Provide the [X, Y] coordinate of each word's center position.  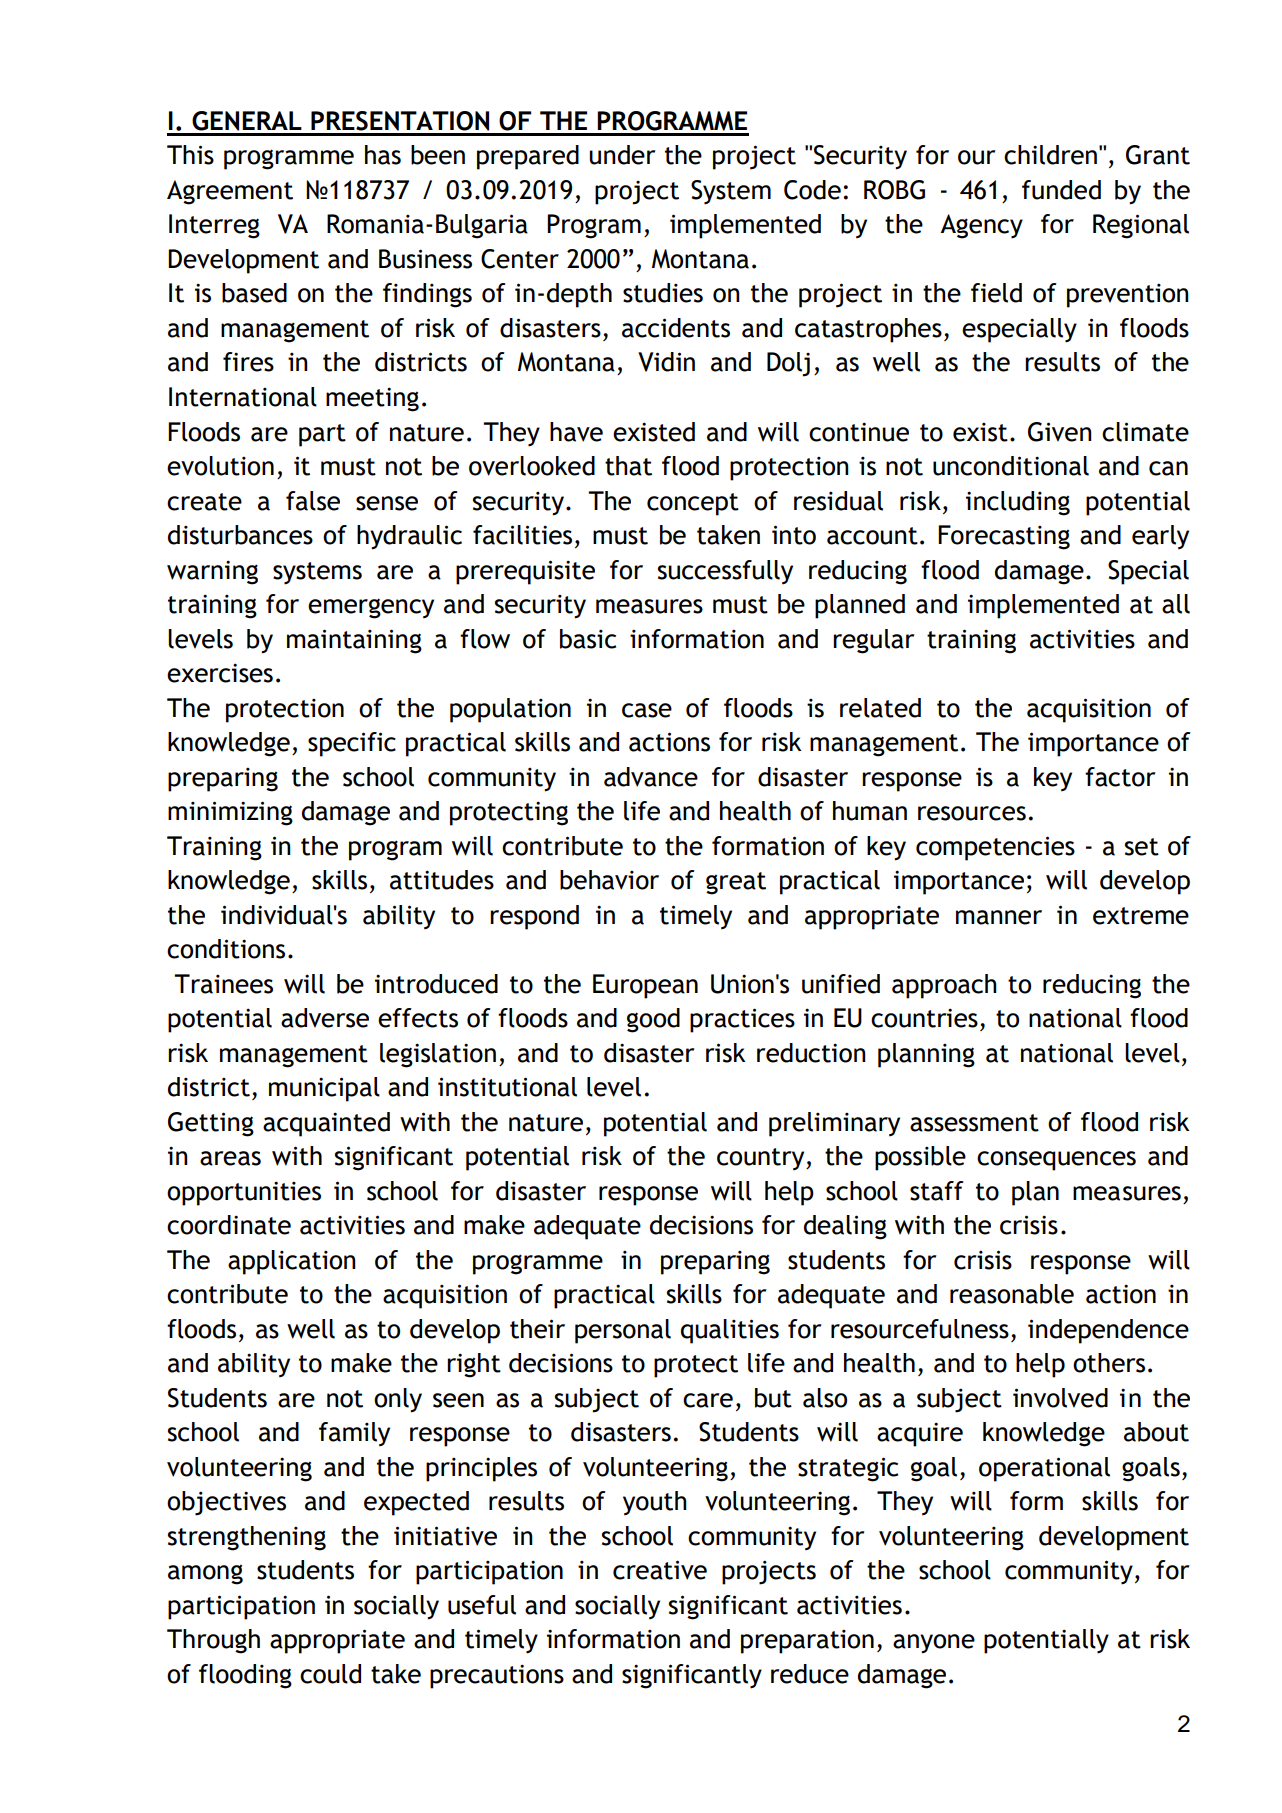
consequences [1056, 1161]
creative [660, 1570]
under [622, 155]
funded [1061, 190]
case [647, 710]
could [330, 1674]
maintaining [354, 641]
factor [1120, 777]
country [762, 1159]
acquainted [326, 1124]
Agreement [230, 192]
